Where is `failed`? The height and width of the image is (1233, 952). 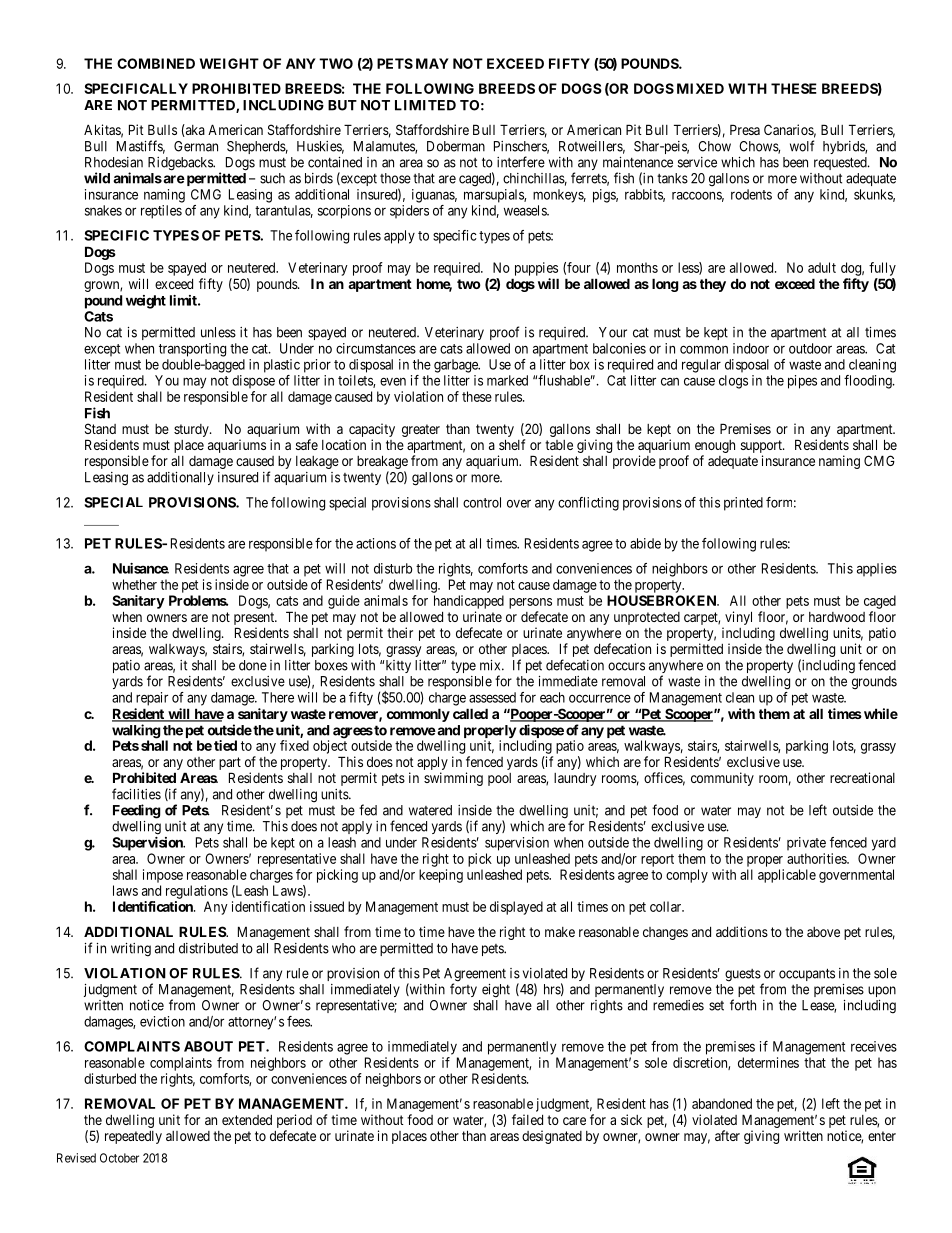 failed is located at coordinates (527, 1119).
